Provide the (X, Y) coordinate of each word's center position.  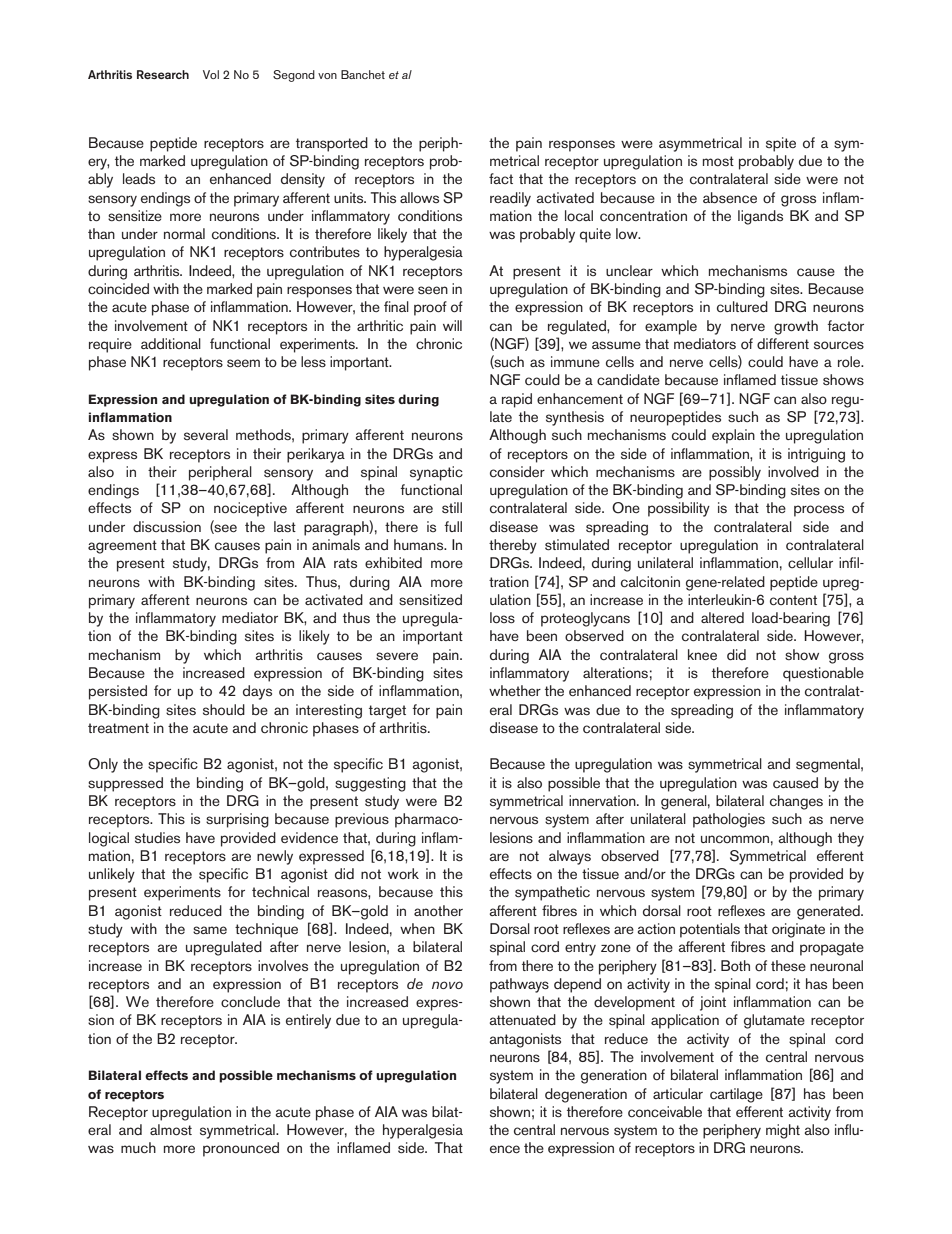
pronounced (241, 1149)
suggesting (370, 784)
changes (796, 802)
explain (733, 436)
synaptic (436, 473)
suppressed (125, 784)
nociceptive (250, 509)
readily (510, 199)
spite (781, 144)
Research (163, 74)
